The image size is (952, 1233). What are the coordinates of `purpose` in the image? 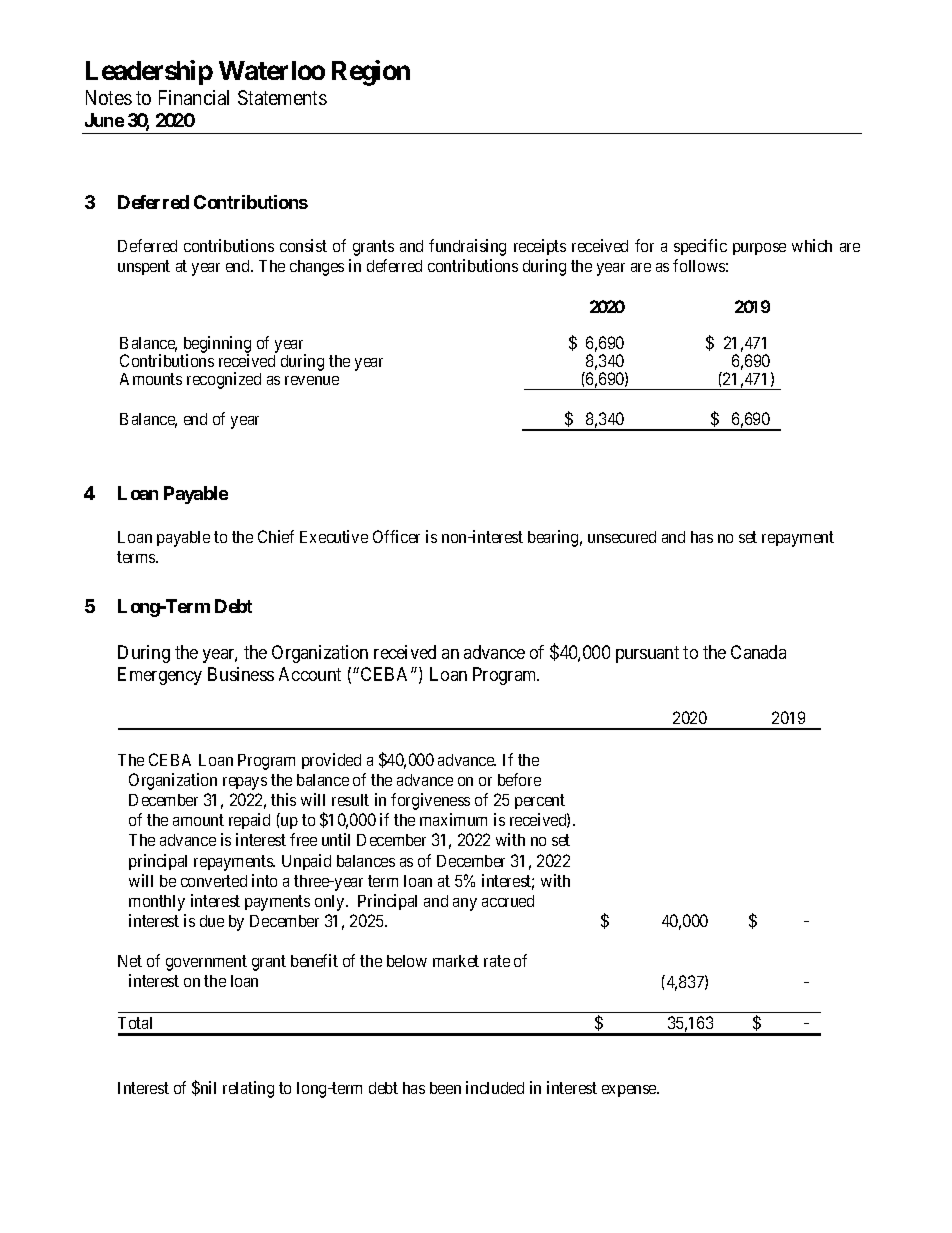 It's located at (759, 249).
